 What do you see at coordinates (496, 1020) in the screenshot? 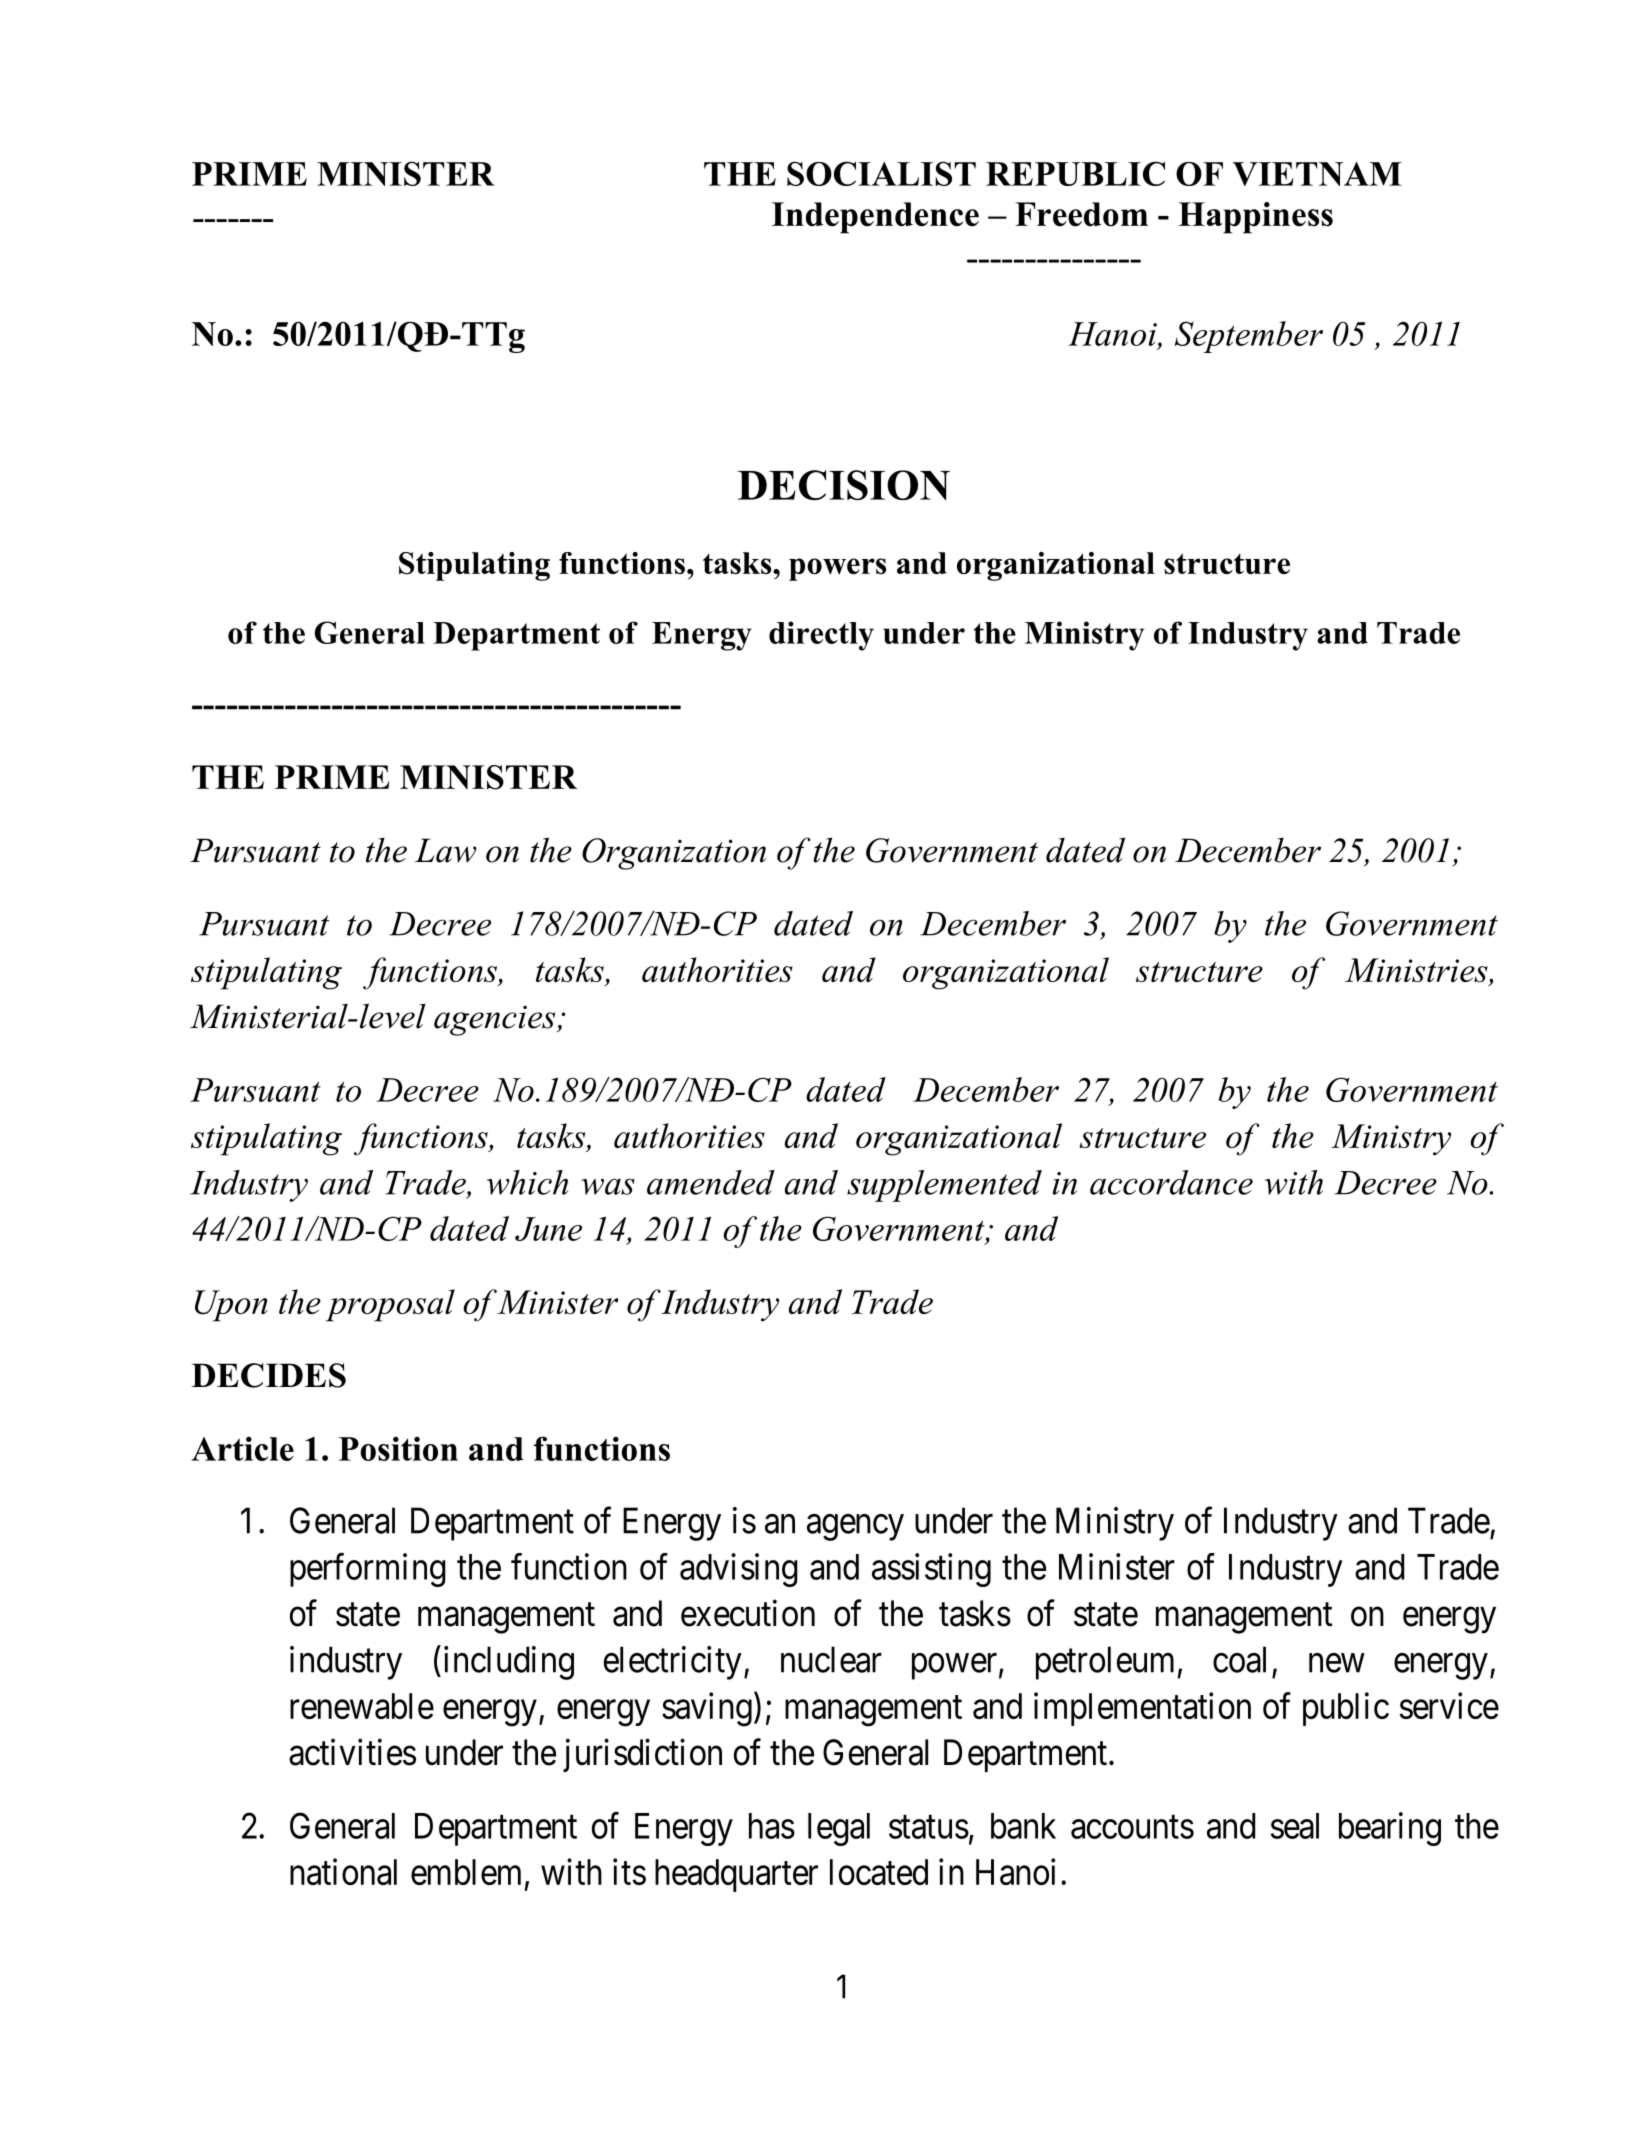
I see `agencies` at bounding box center [496, 1020].
